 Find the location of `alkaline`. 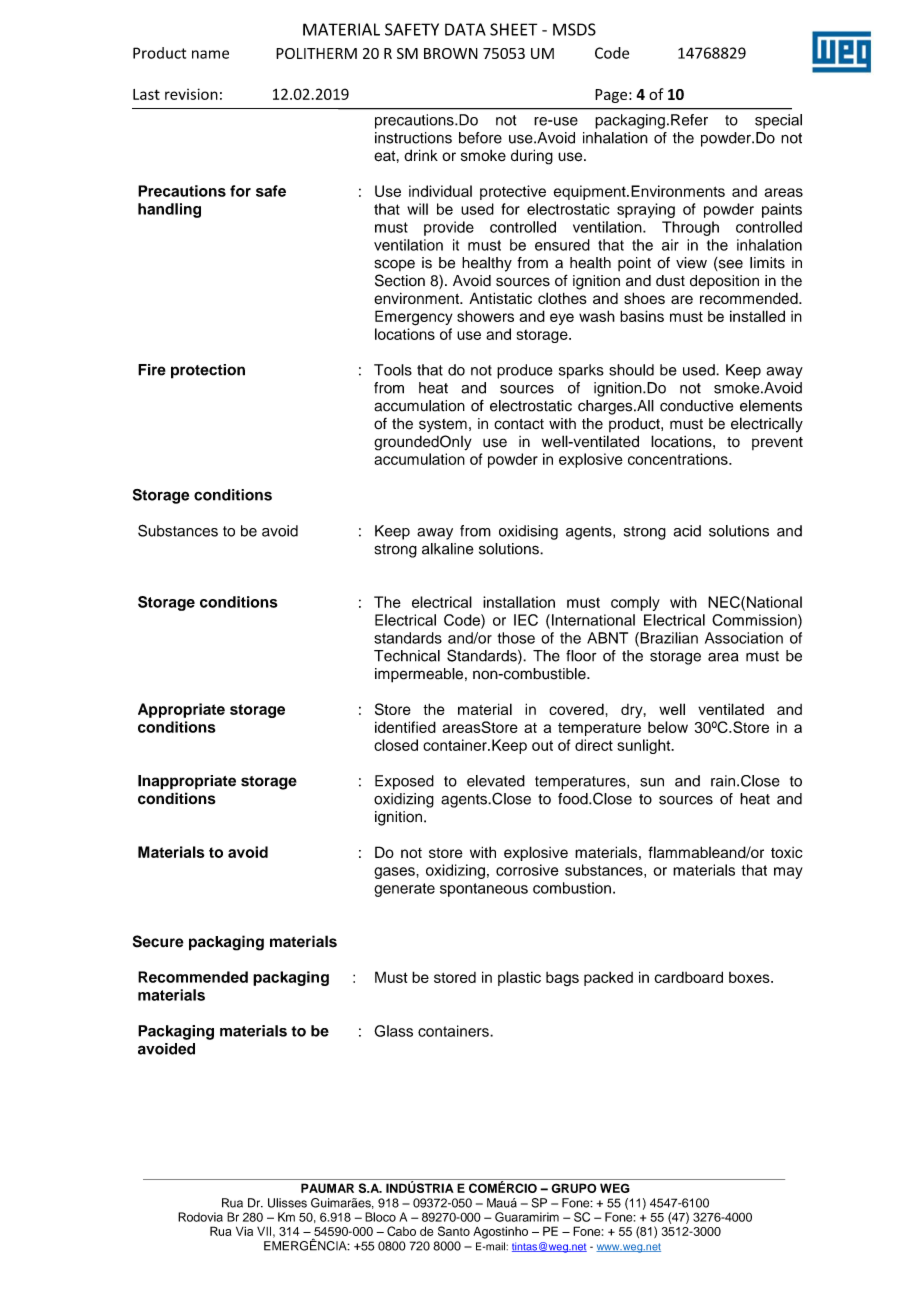

alkaline is located at coordinates (448, 549).
